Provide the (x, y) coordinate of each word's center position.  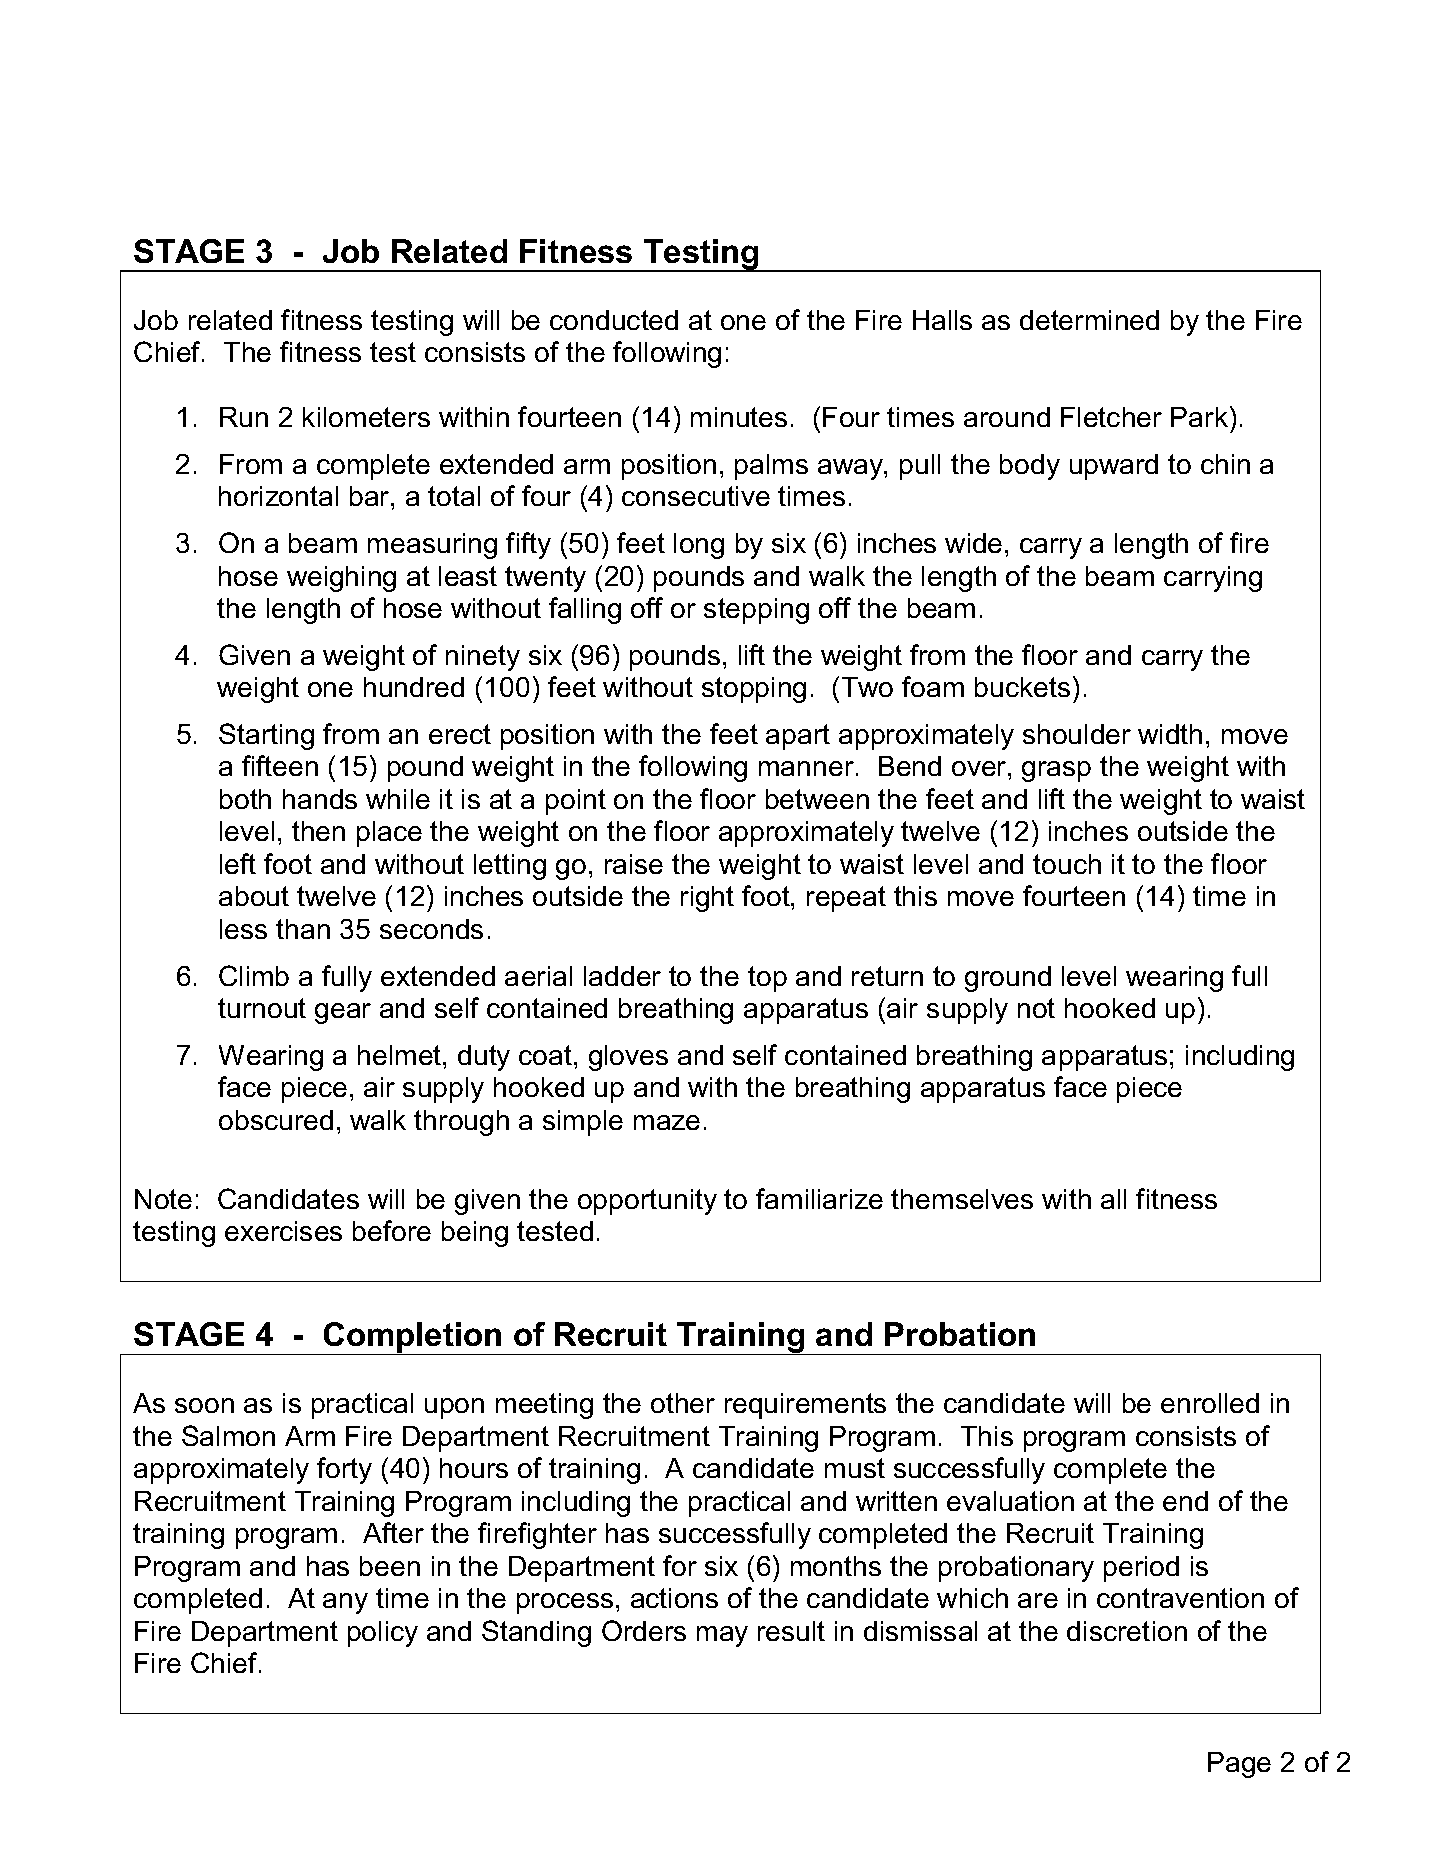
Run (244, 417)
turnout (262, 1008)
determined (1089, 320)
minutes (739, 417)
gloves (628, 1058)
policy (383, 1634)
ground (1008, 979)
